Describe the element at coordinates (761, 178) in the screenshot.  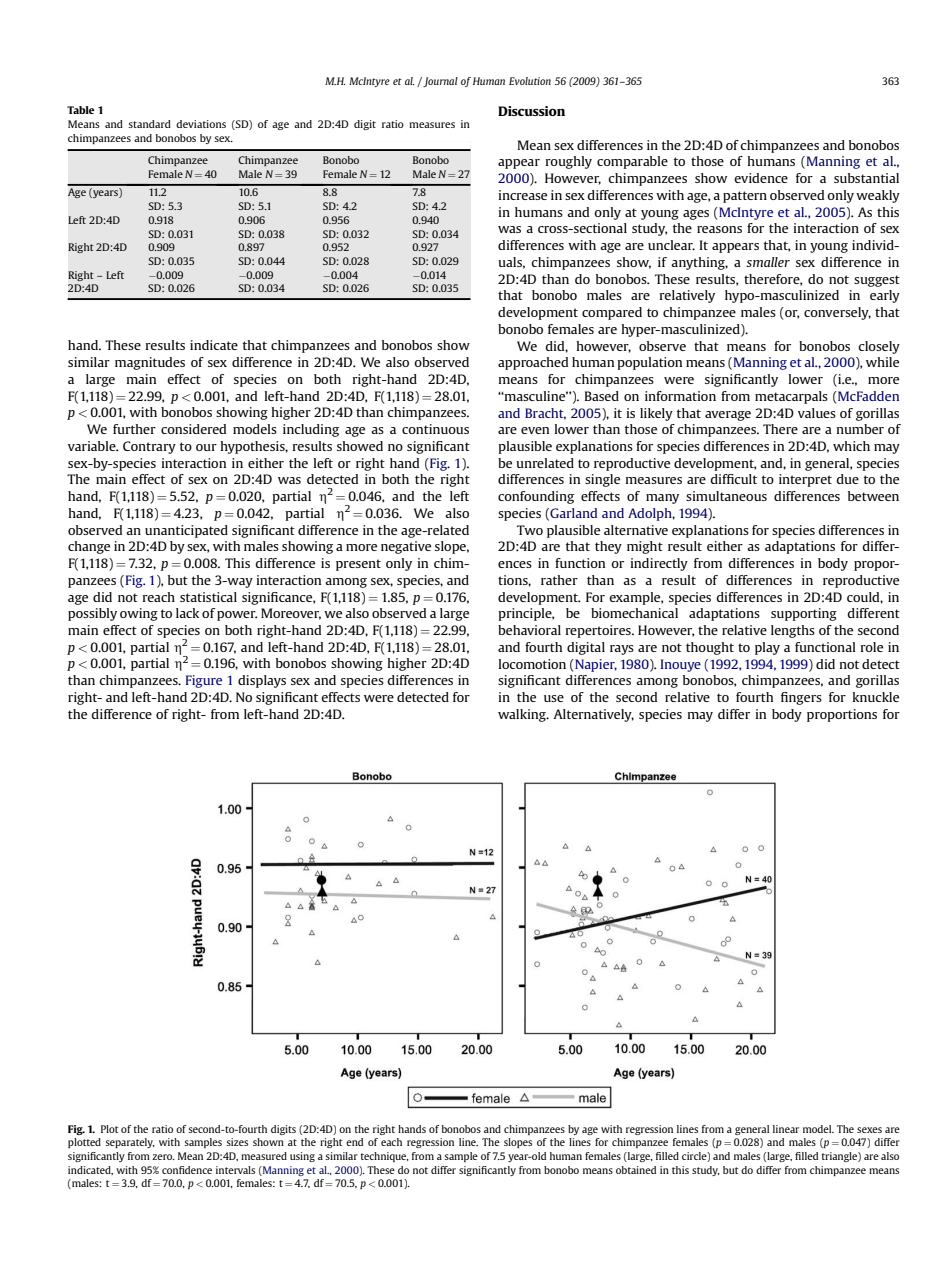
I see `evidence` at that location.
